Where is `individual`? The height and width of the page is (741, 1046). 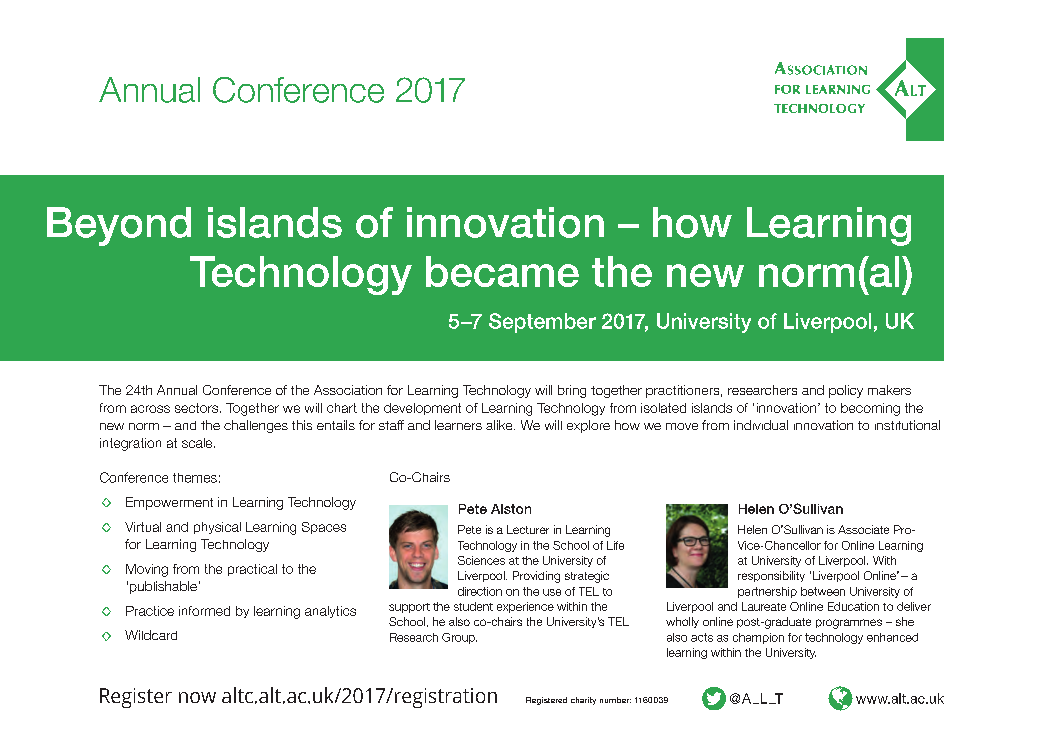
individual is located at coordinates (761, 425).
